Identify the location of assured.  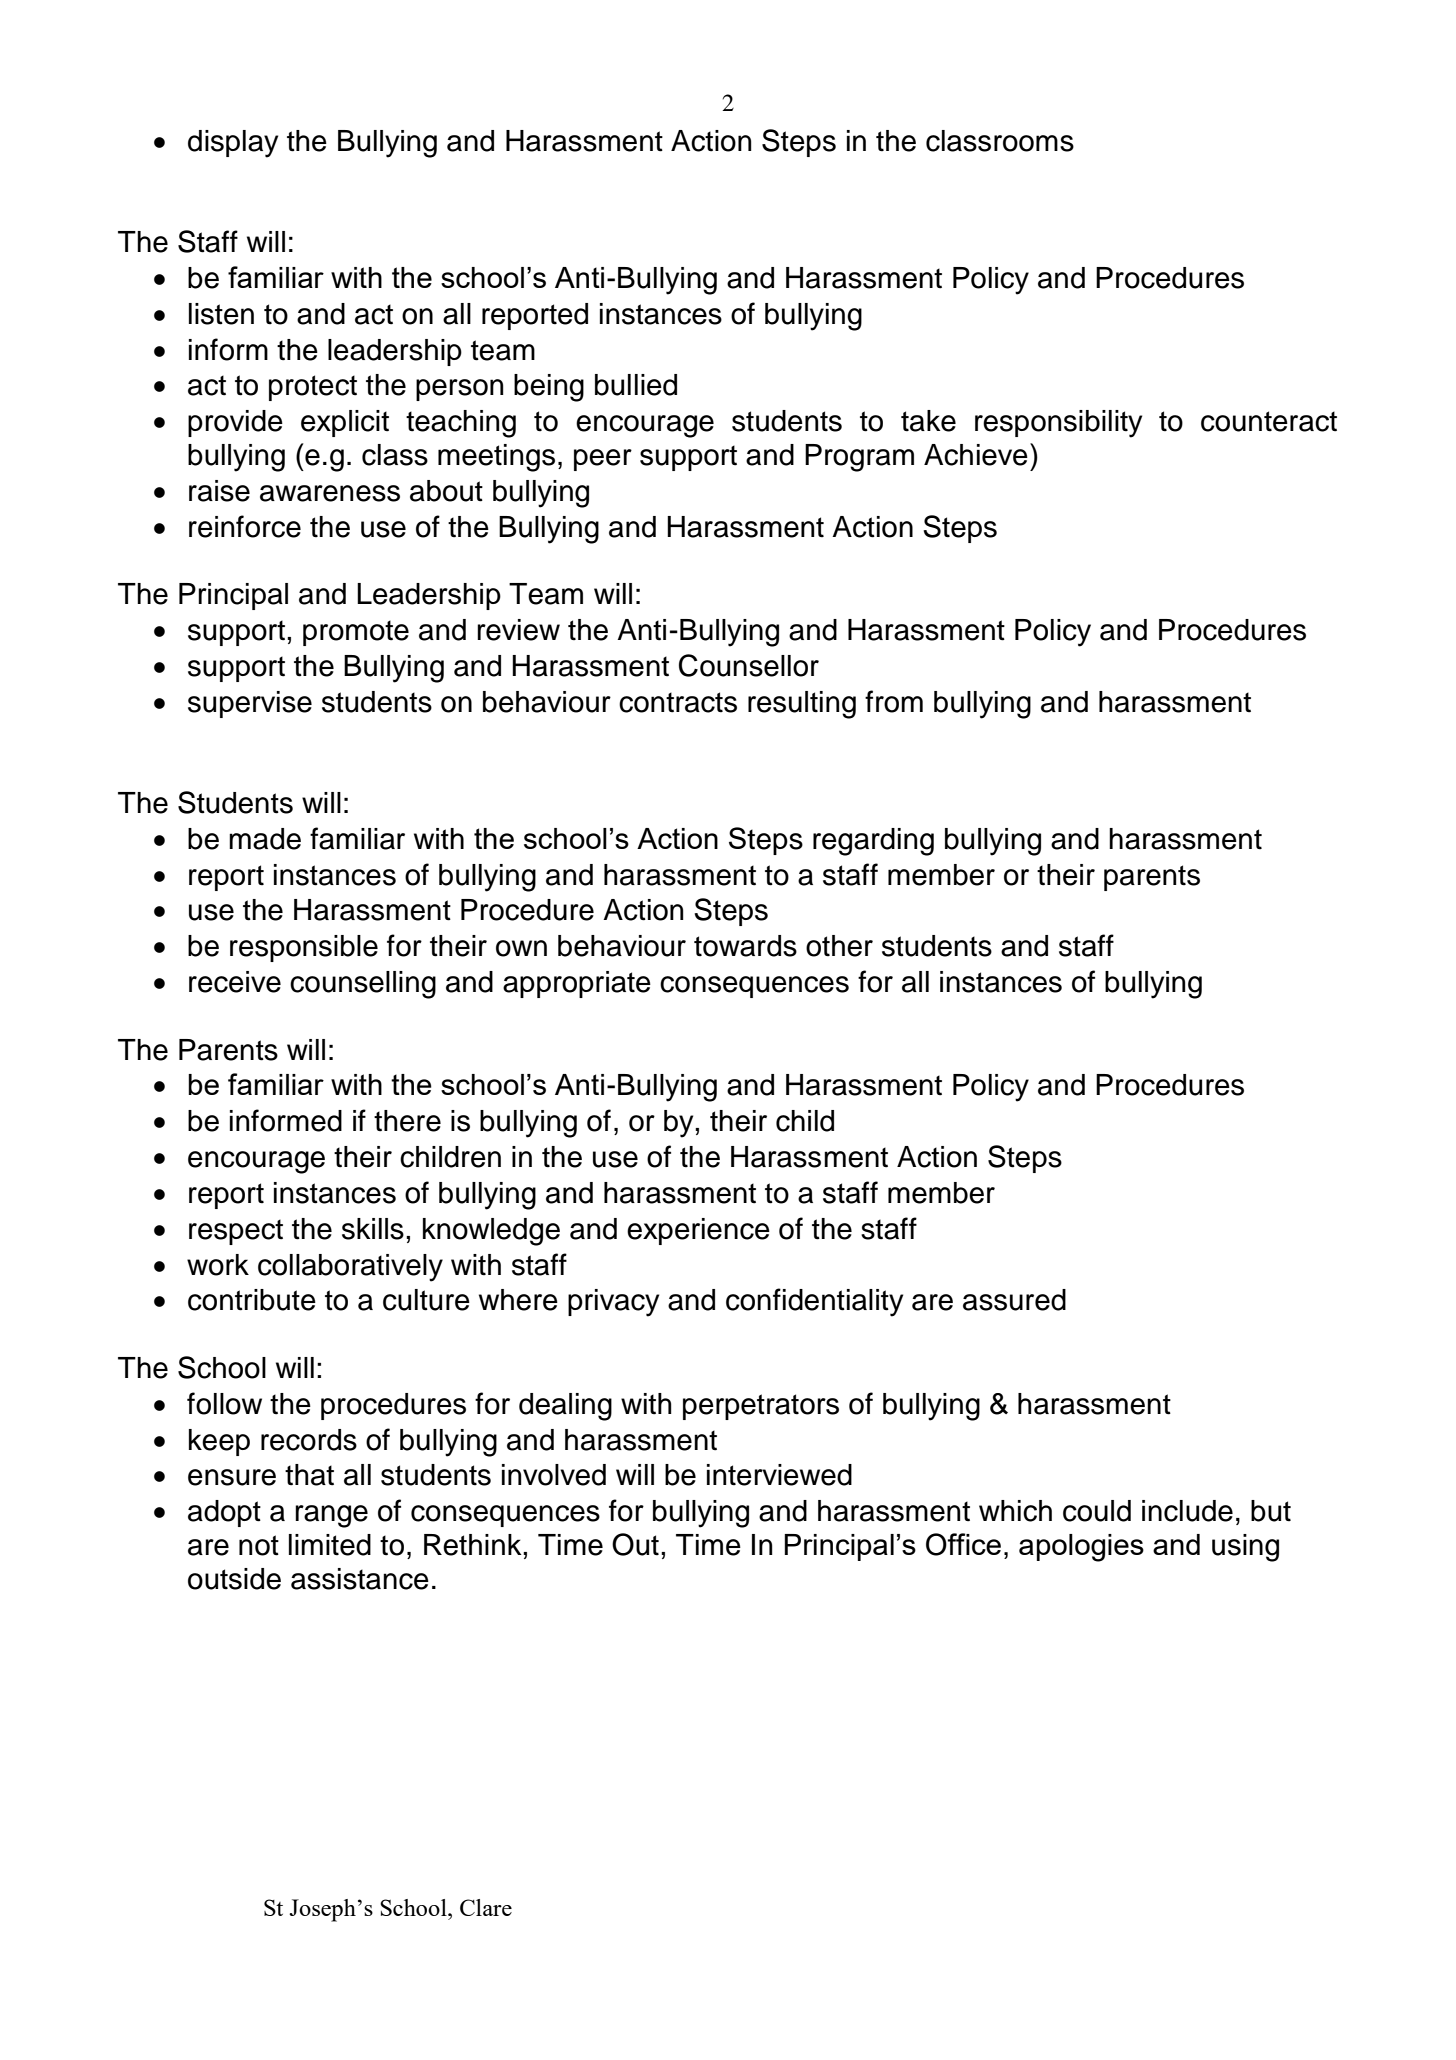
(1014, 1300).
